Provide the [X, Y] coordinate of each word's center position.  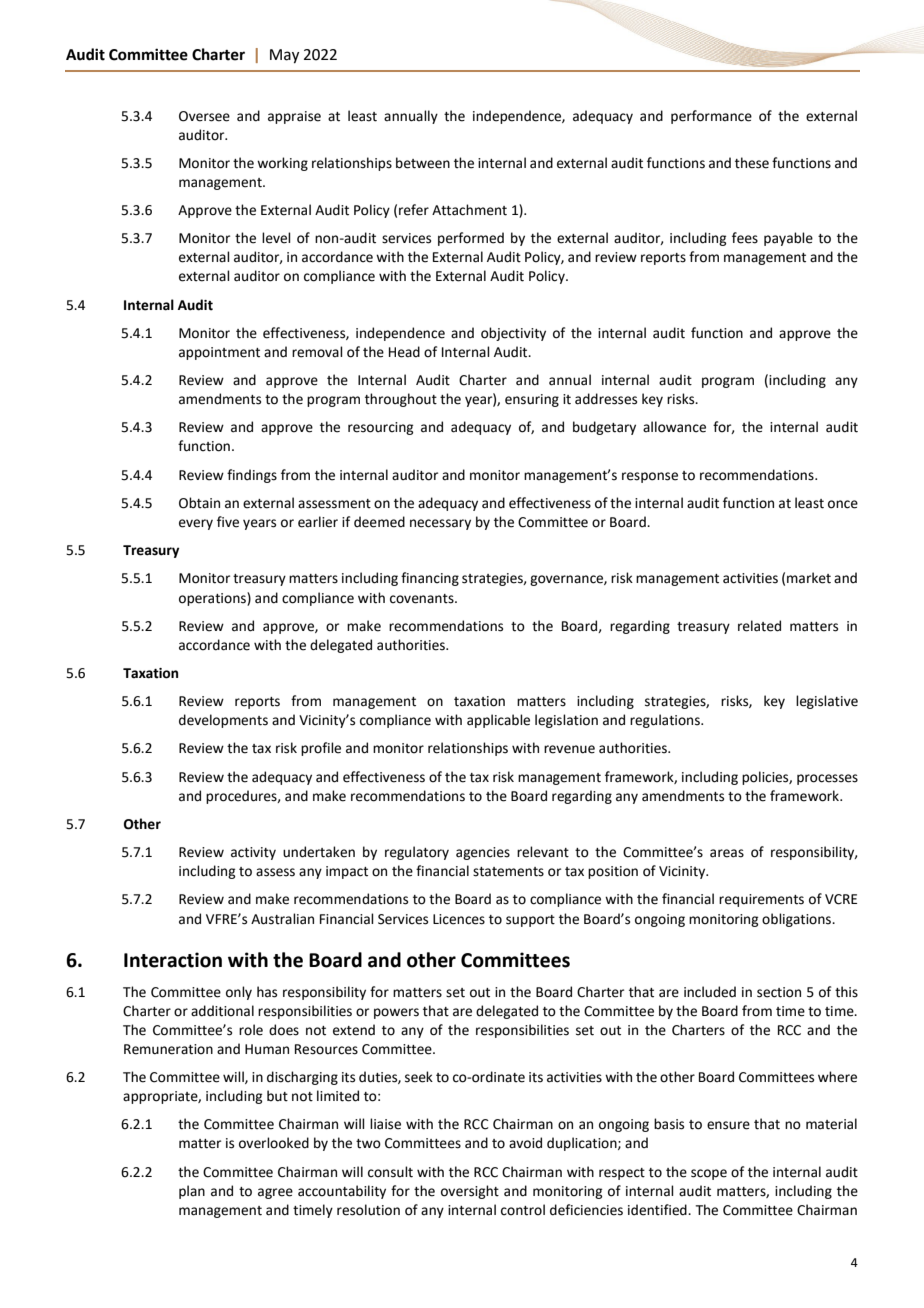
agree [275, 1193]
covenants [423, 599]
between [423, 163]
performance [711, 117]
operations [213, 599]
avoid [525, 1143]
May [284, 56]
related [759, 626]
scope [709, 1174]
